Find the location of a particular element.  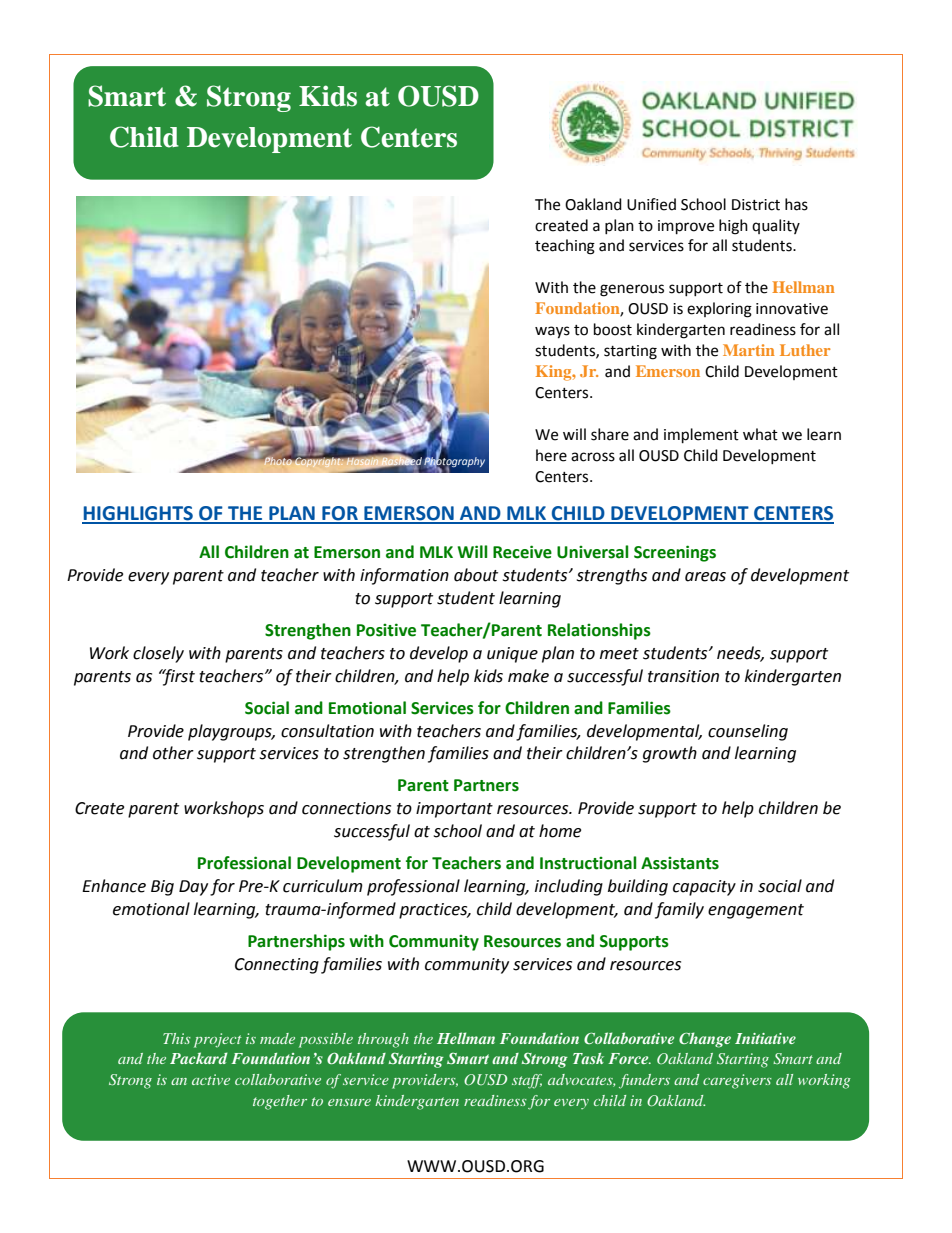

ways is located at coordinates (552, 332).
